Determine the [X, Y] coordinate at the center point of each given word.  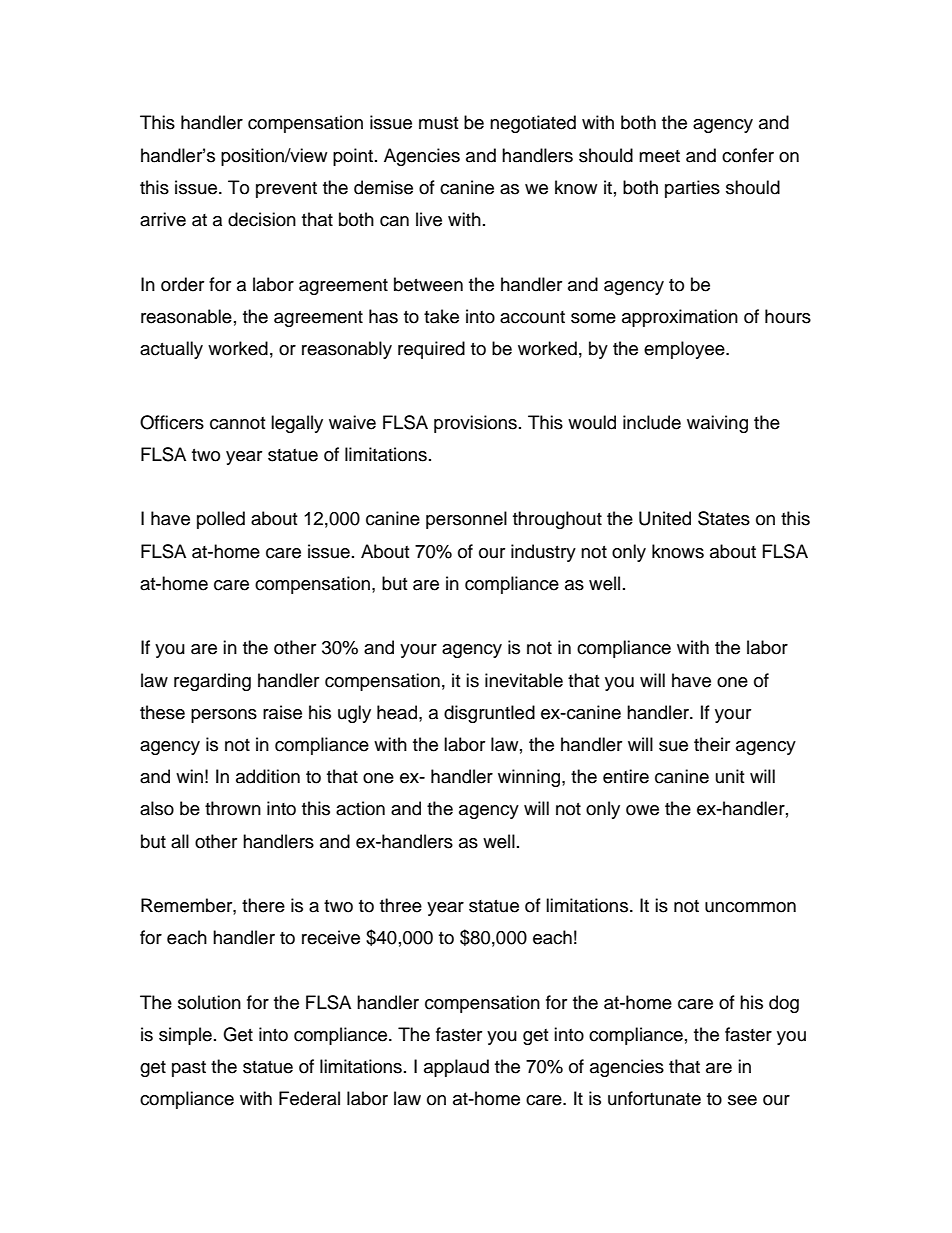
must [438, 123]
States [724, 518]
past [189, 1069]
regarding [212, 682]
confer [748, 155]
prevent [286, 190]
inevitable [524, 680]
